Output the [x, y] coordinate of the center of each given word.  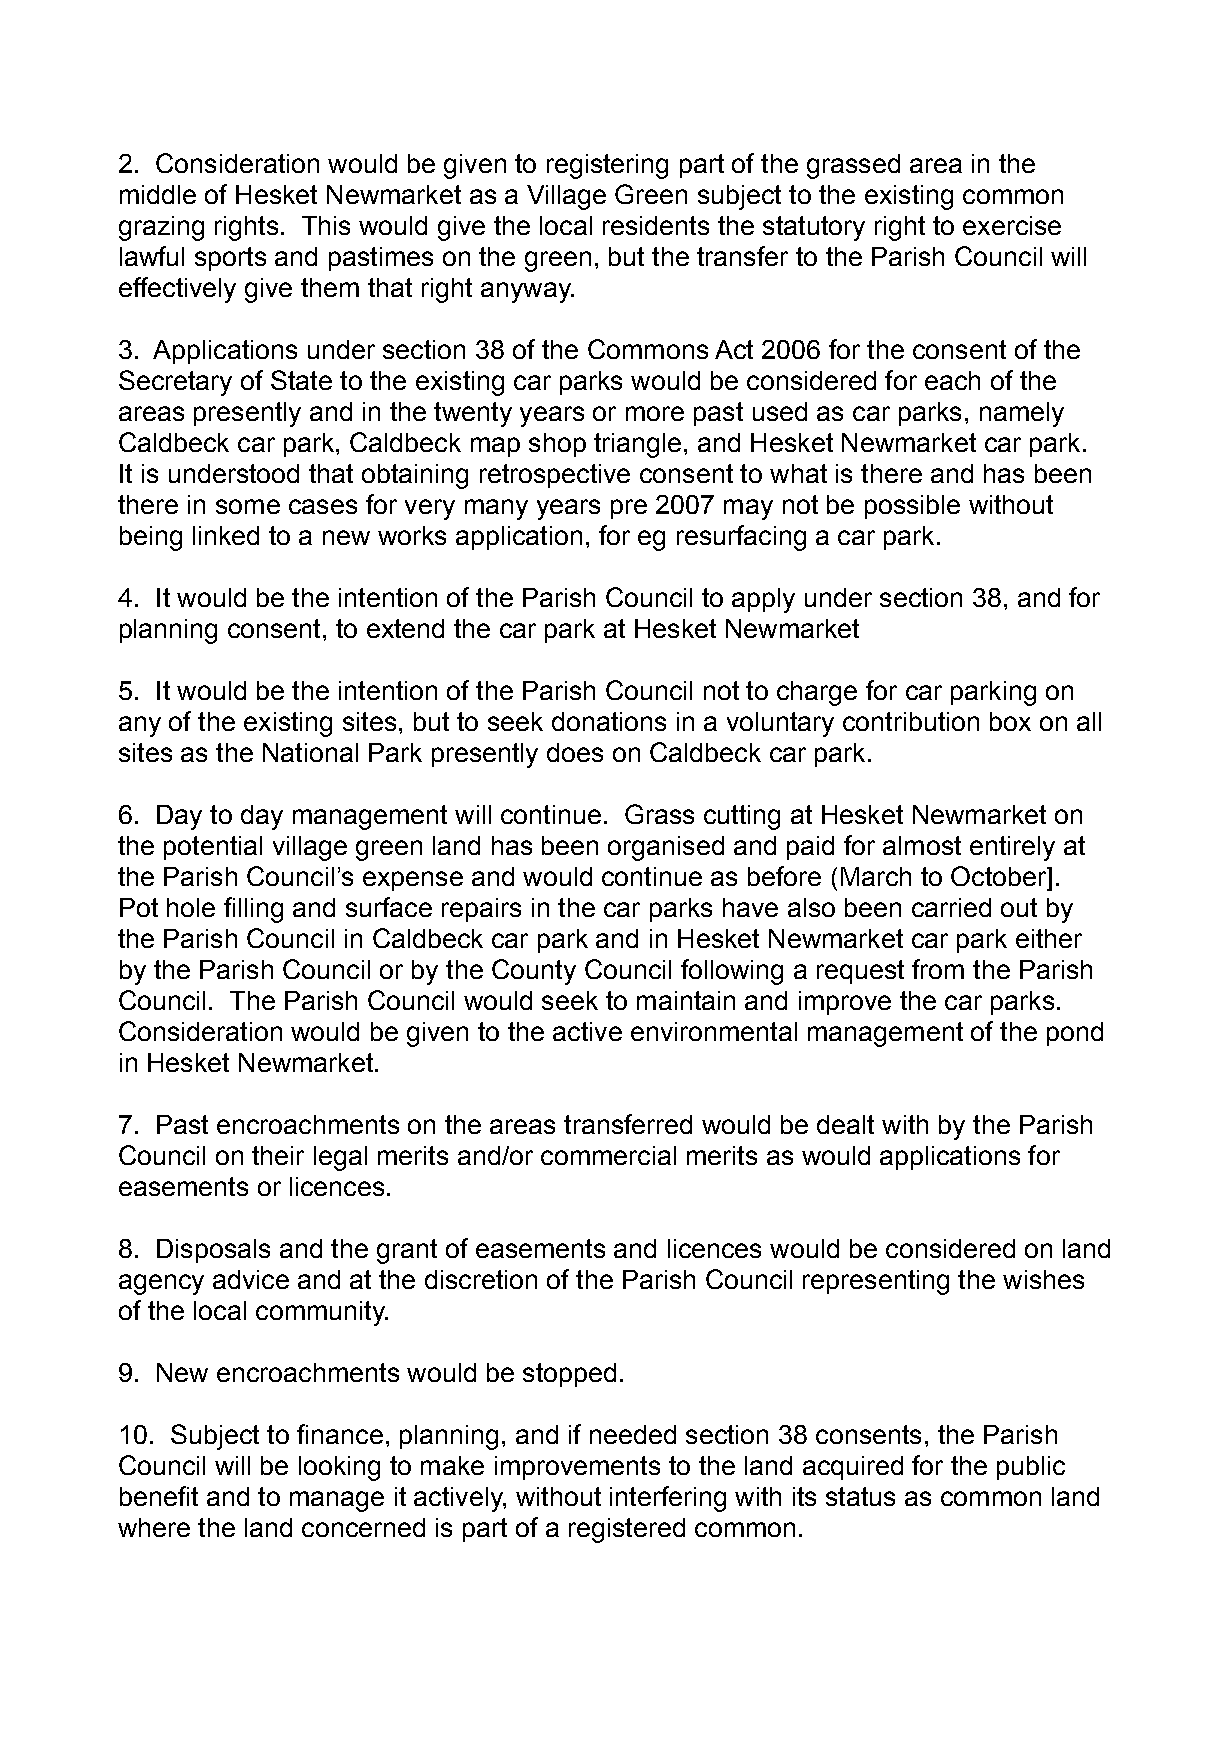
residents [656, 225]
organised [666, 848]
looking [339, 1468]
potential [213, 848]
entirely [1012, 848]
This [326, 225]
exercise [1012, 225]
